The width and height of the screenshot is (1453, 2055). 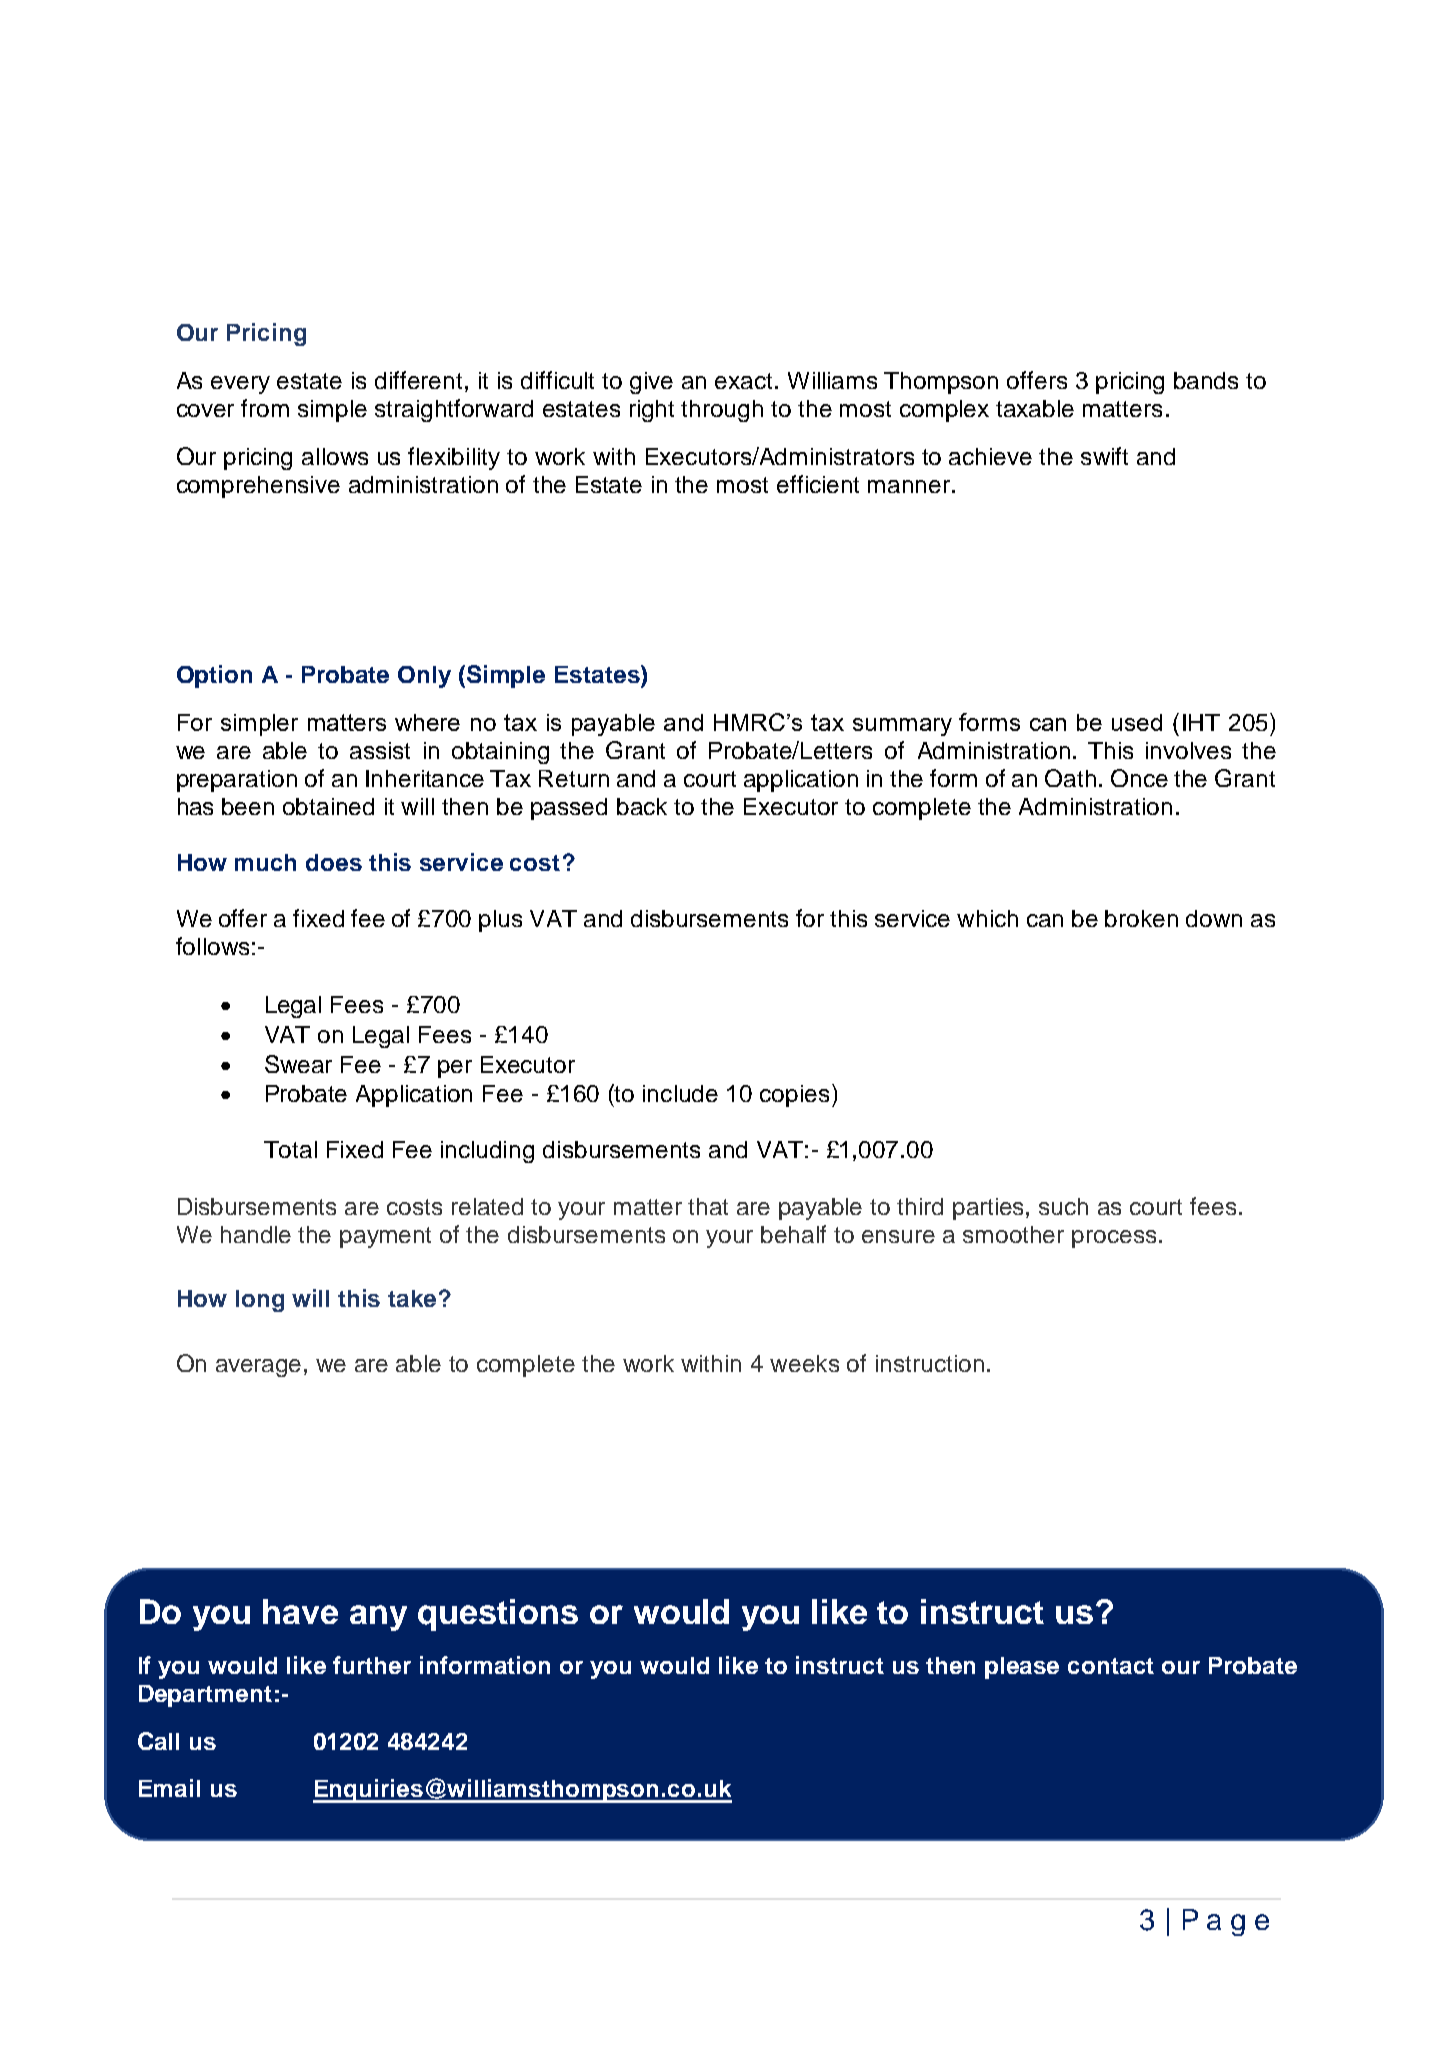 I want to click on swift, so click(x=1104, y=456).
